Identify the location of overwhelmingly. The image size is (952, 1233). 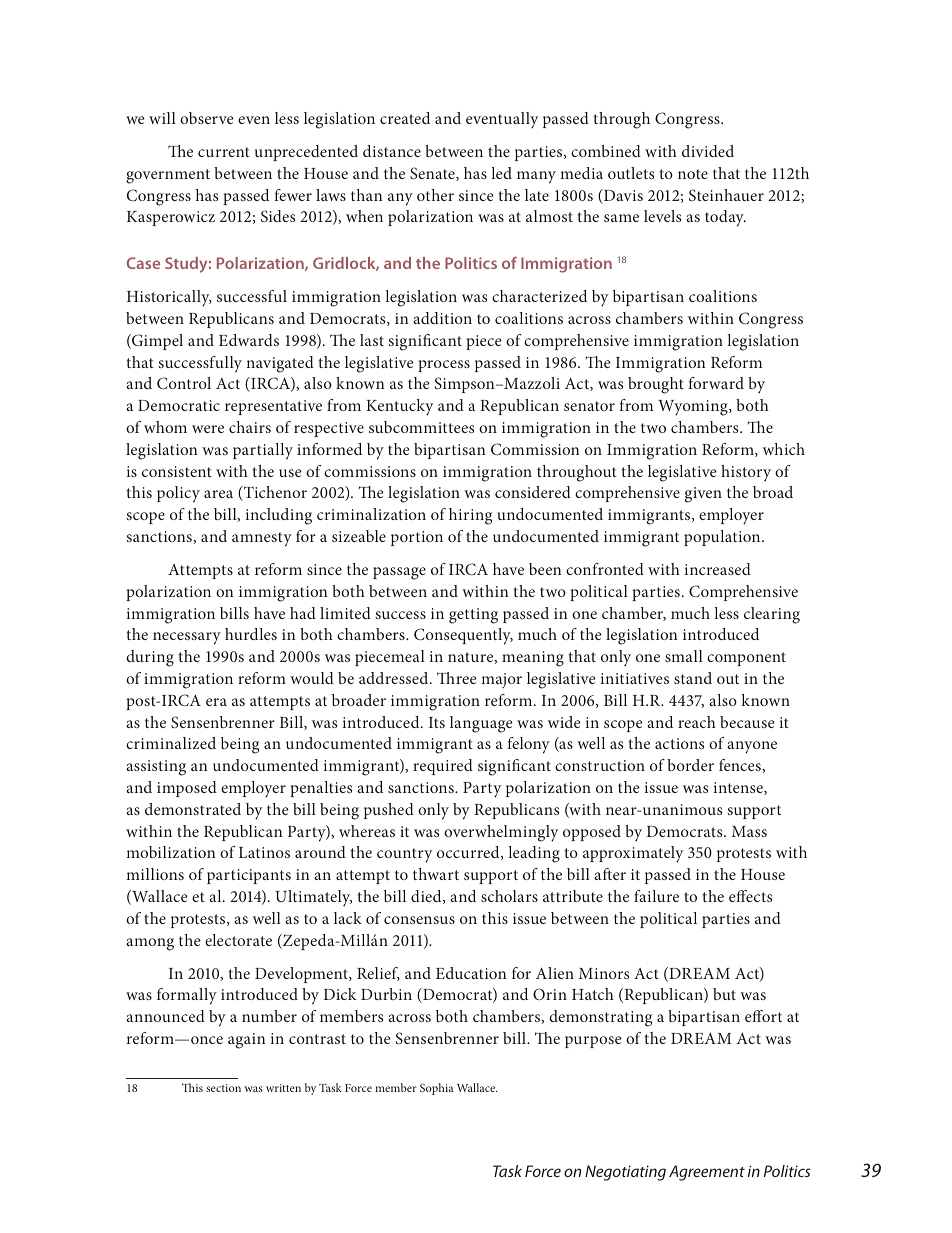
(501, 833).
